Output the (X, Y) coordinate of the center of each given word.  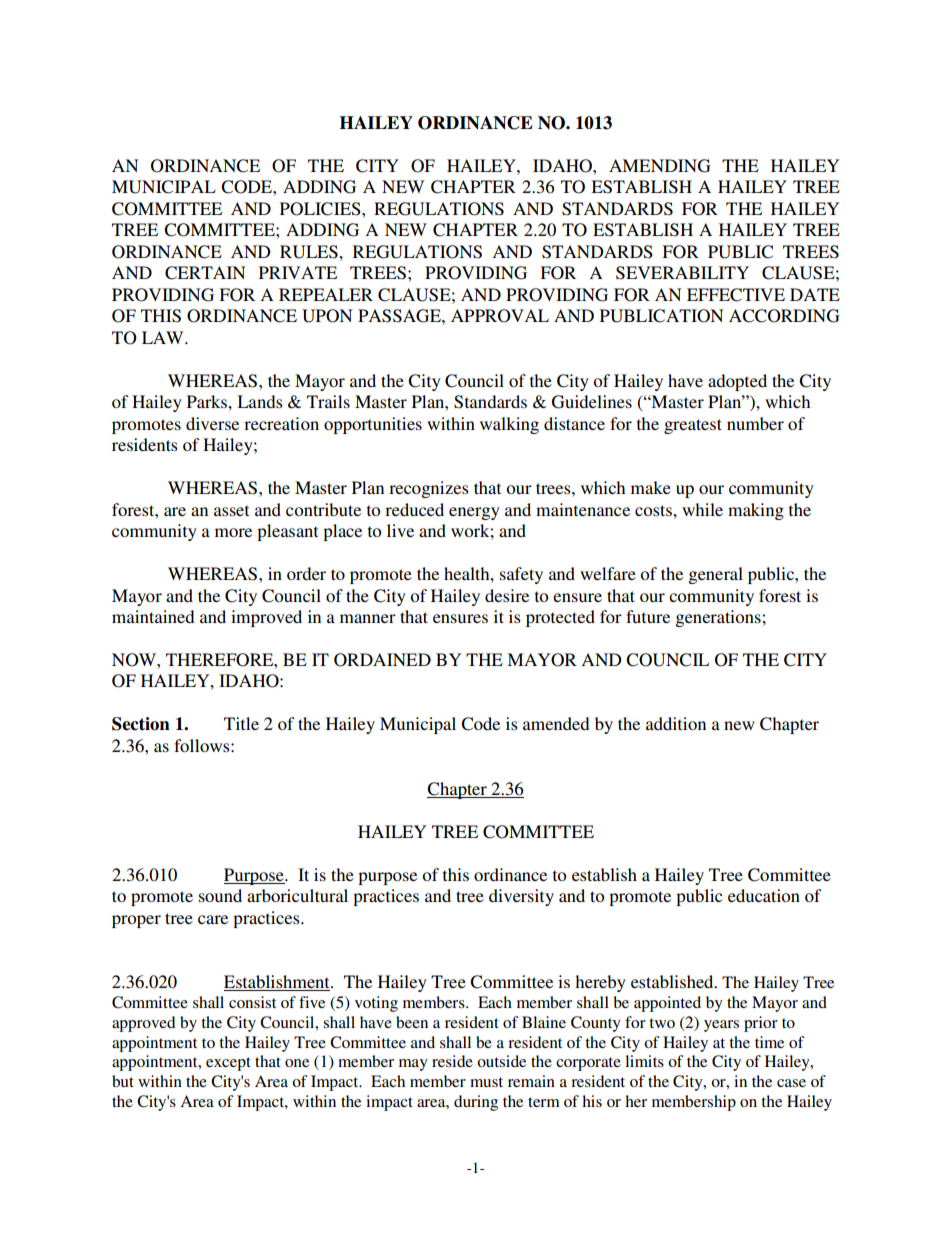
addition (676, 723)
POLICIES (321, 209)
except (228, 1064)
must (486, 1082)
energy (474, 513)
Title (241, 723)
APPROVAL (500, 316)
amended (556, 723)
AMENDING (660, 166)
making (756, 511)
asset (231, 510)
